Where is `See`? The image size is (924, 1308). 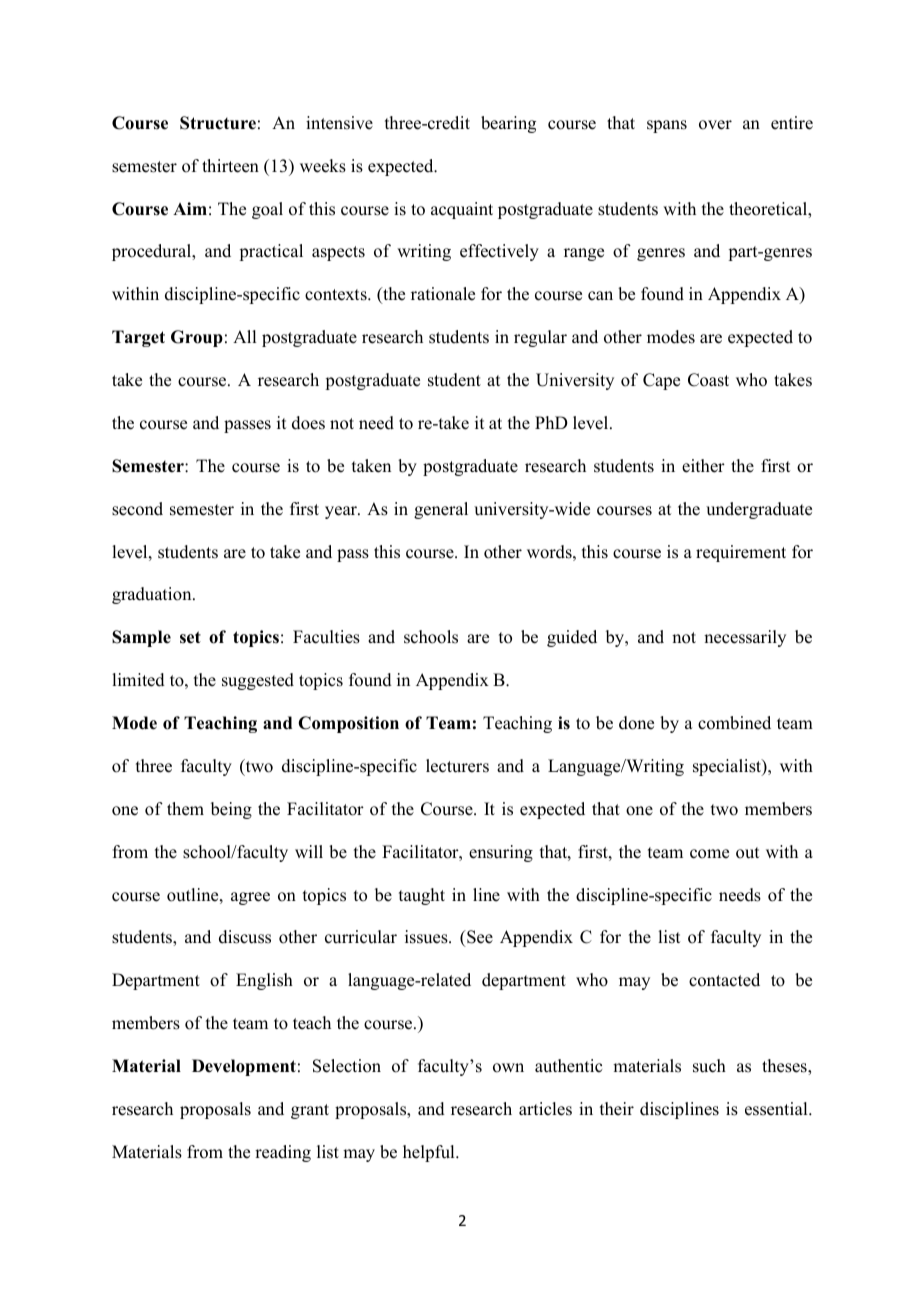
See is located at coordinates (479, 938).
